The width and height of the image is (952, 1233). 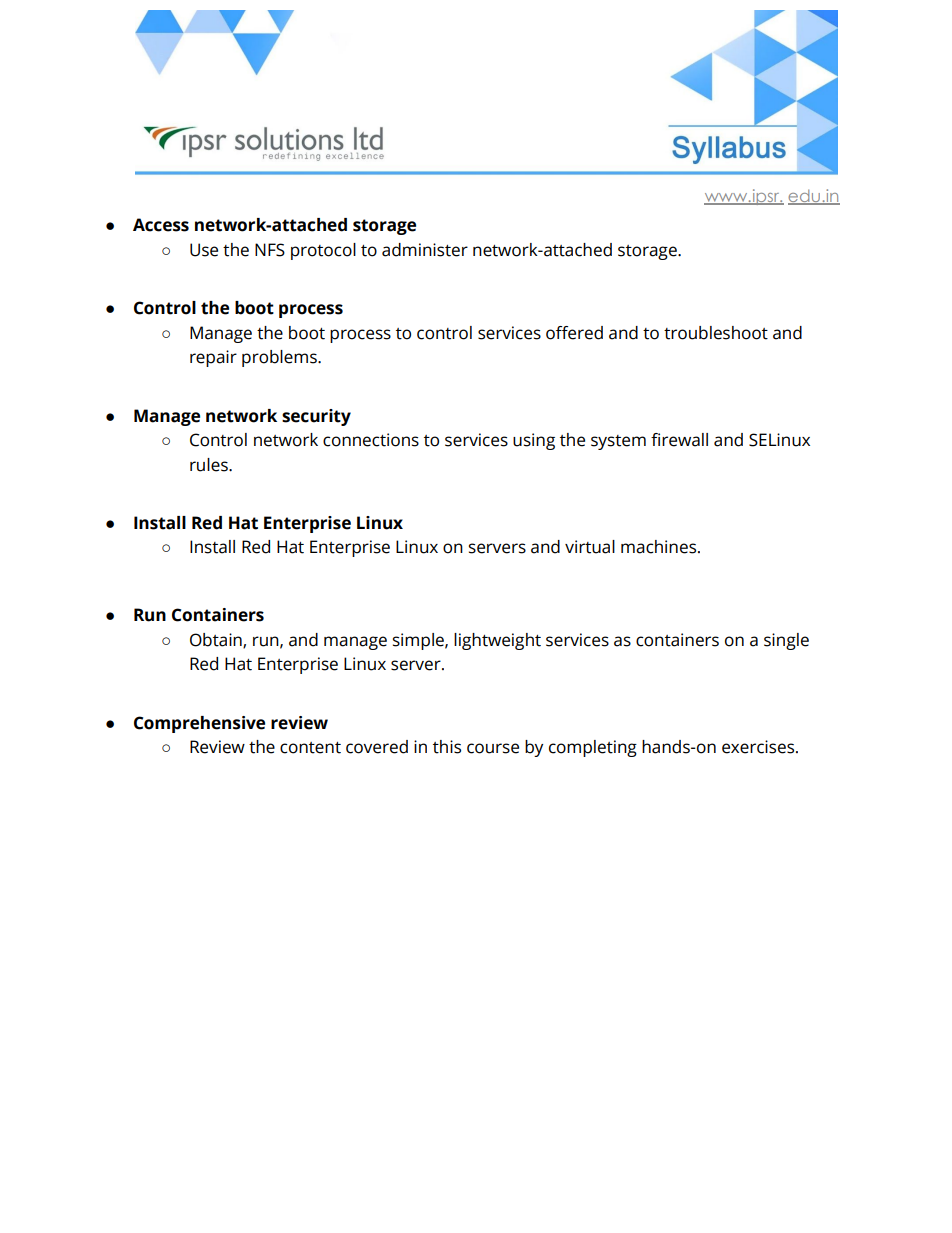 I want to click on using, so click(x=534, y=441).
